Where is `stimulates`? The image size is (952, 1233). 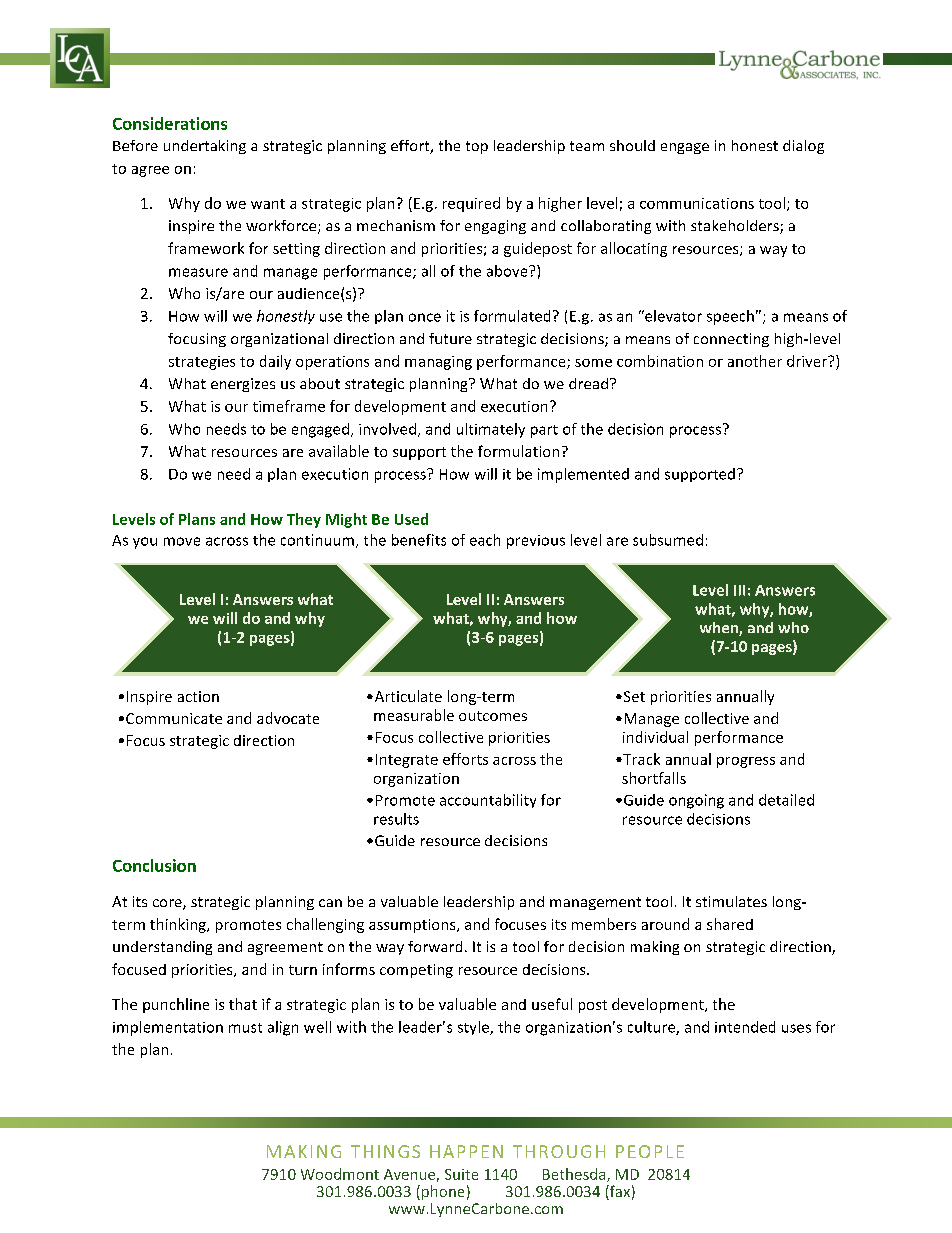 stimulates is located at coordinates (731, 901).
